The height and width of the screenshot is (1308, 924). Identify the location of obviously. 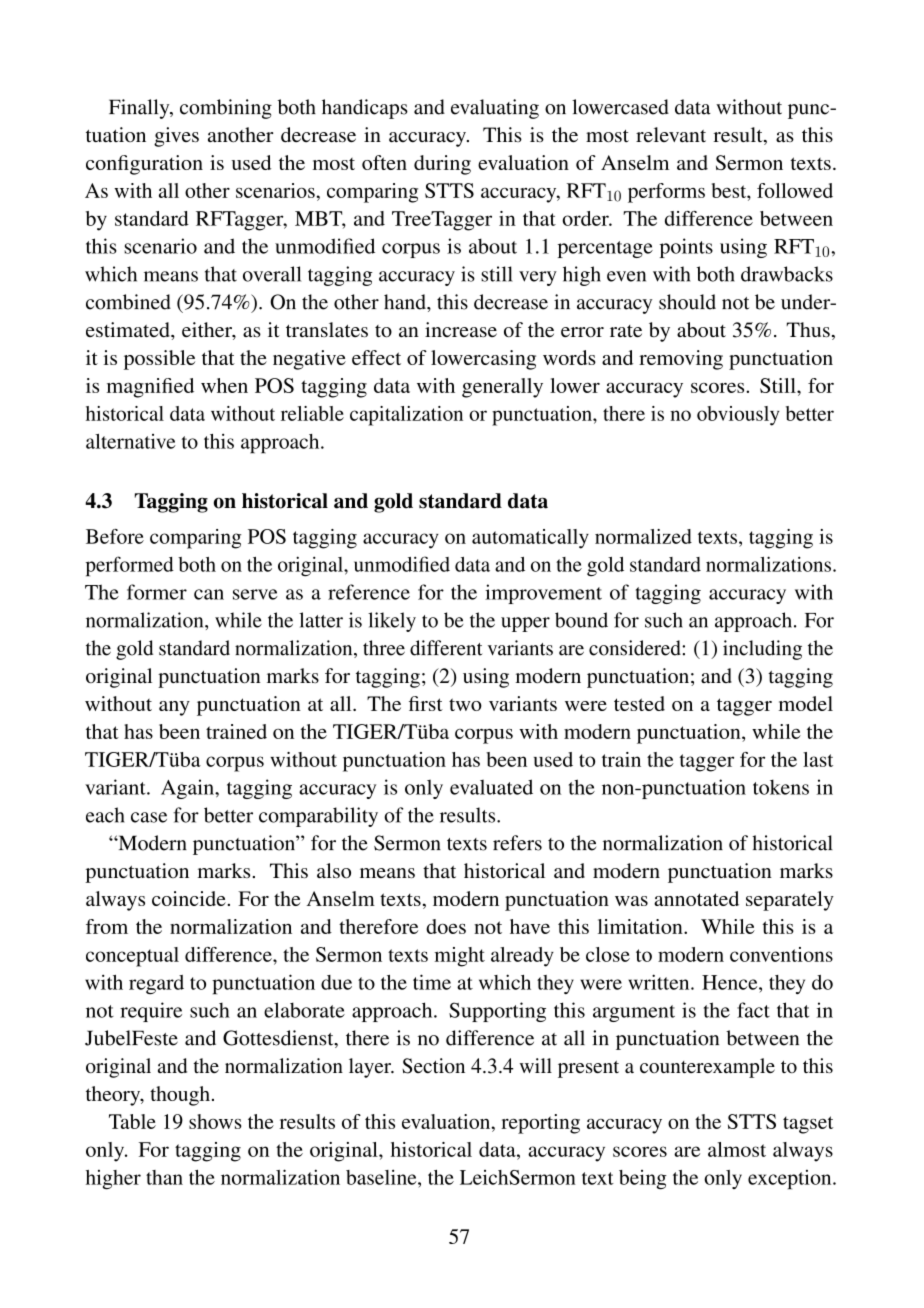
(738, 416).
